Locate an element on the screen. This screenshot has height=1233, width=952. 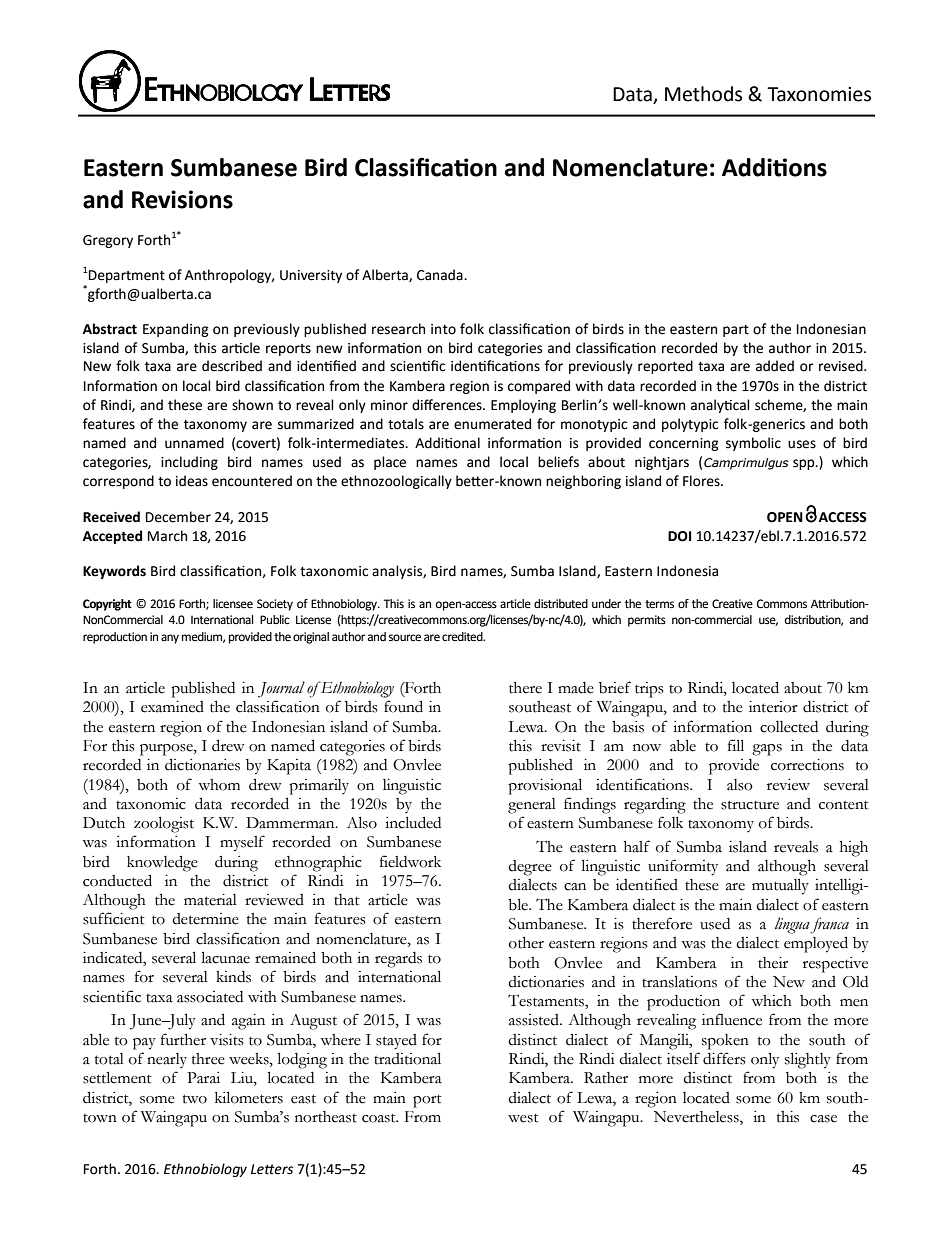
any is located at coordinates (170, 639).
